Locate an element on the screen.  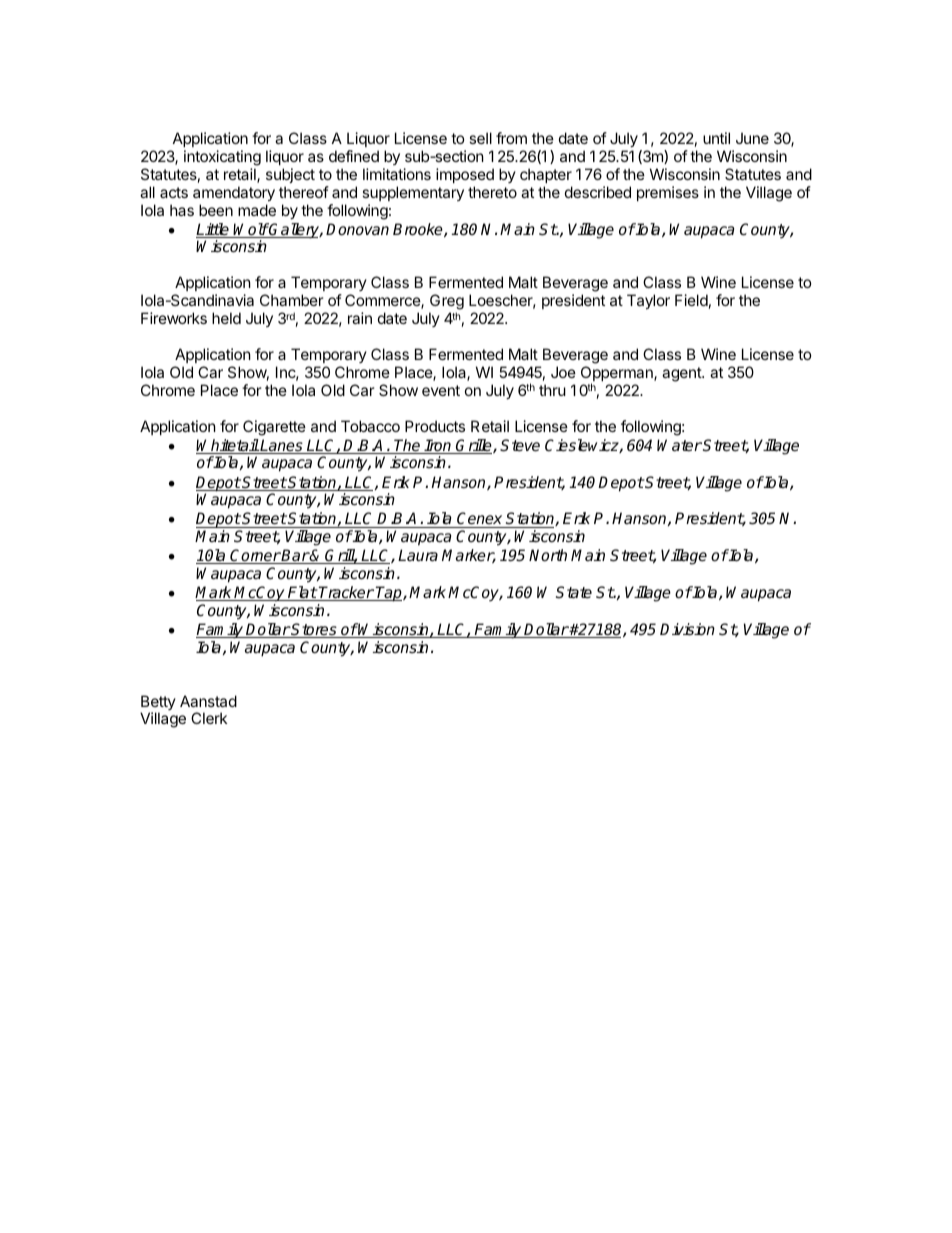
until is located at coordinates (716, 138).
